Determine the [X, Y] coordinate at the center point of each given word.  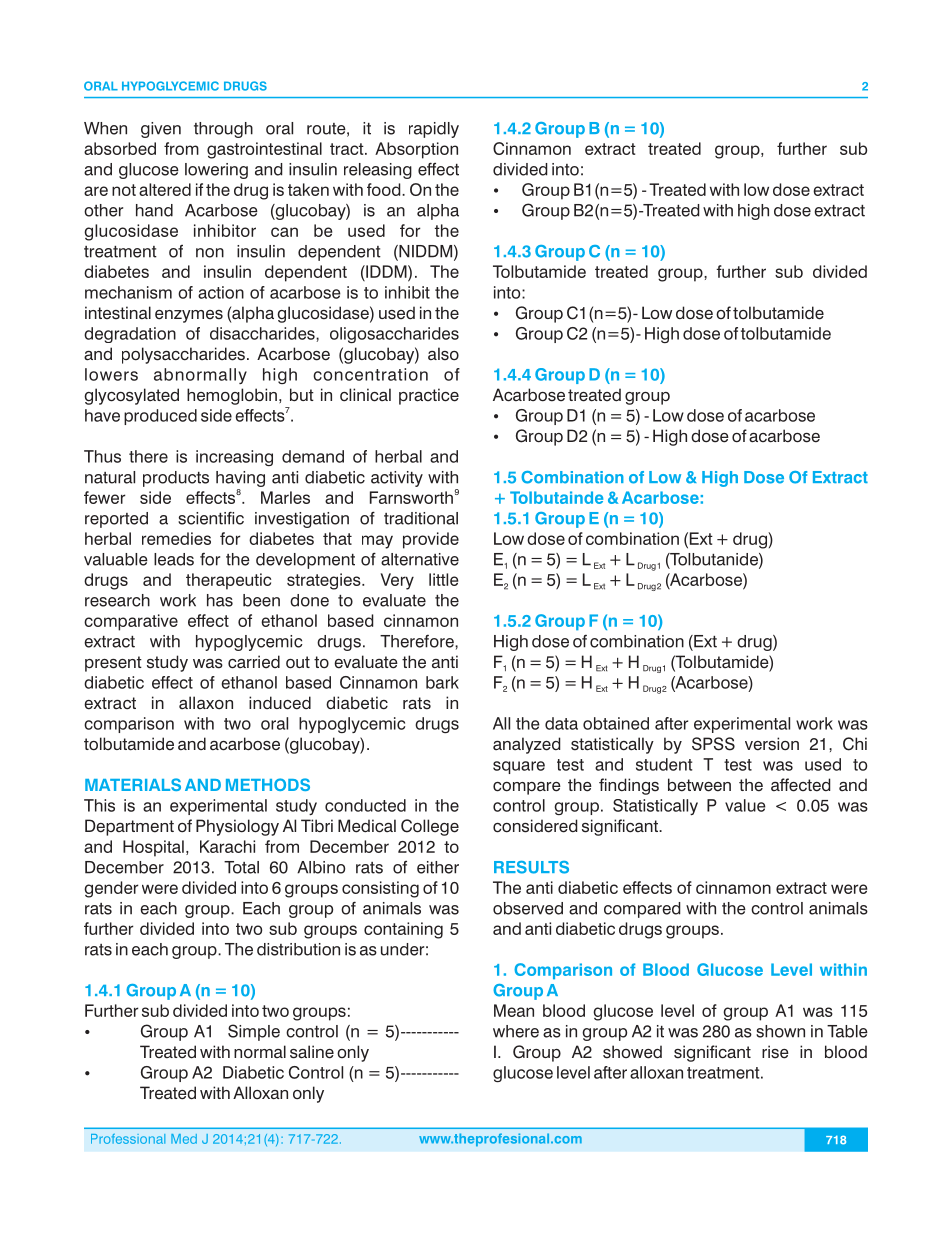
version [772, 744]
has [220, 600]
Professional [128, 1139]
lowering [216, 171]
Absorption [416, 150]
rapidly [434, 130]
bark [442, 682]
